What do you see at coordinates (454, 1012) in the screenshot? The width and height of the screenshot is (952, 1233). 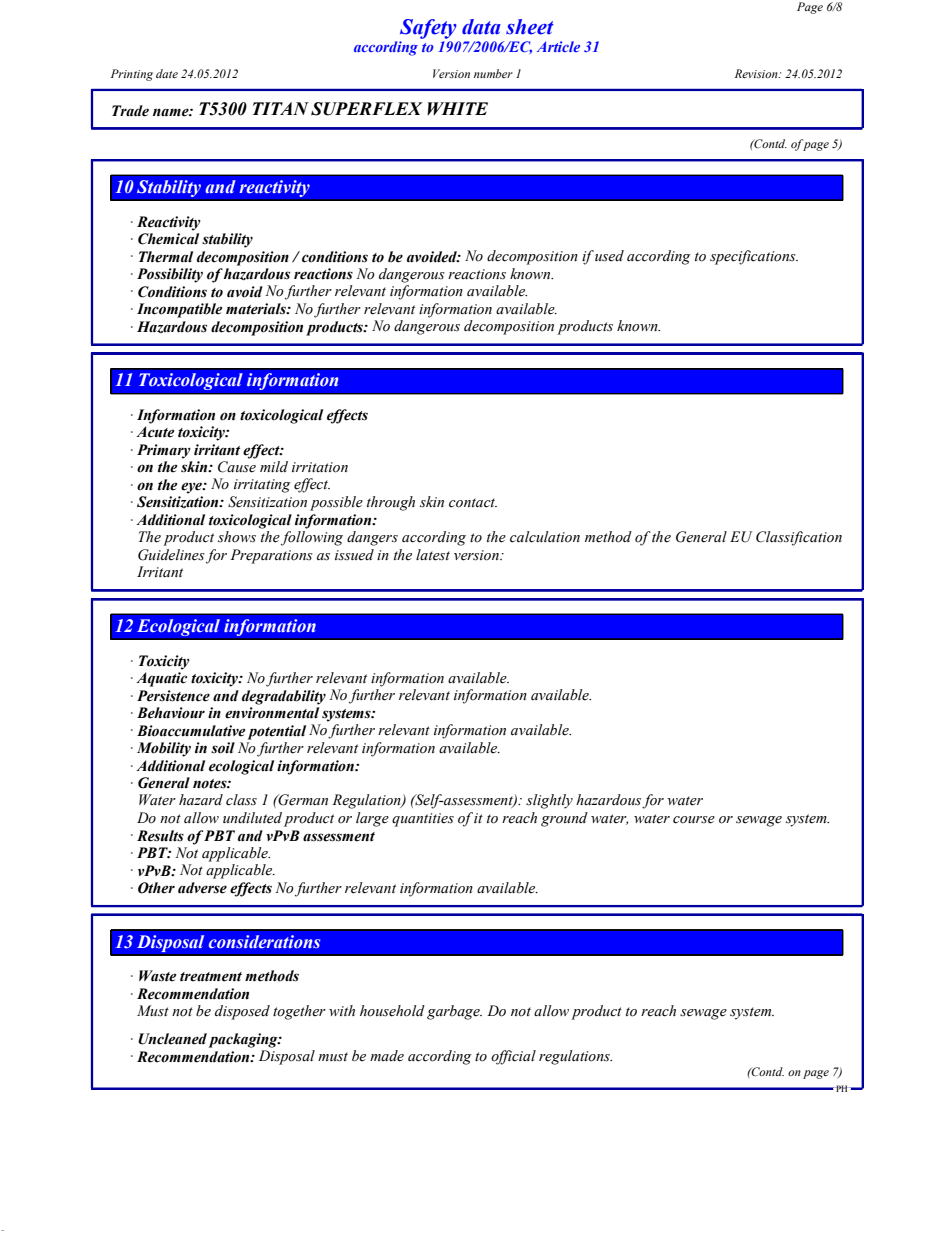 I see `garbage` at bounding box center [454, 1012].
